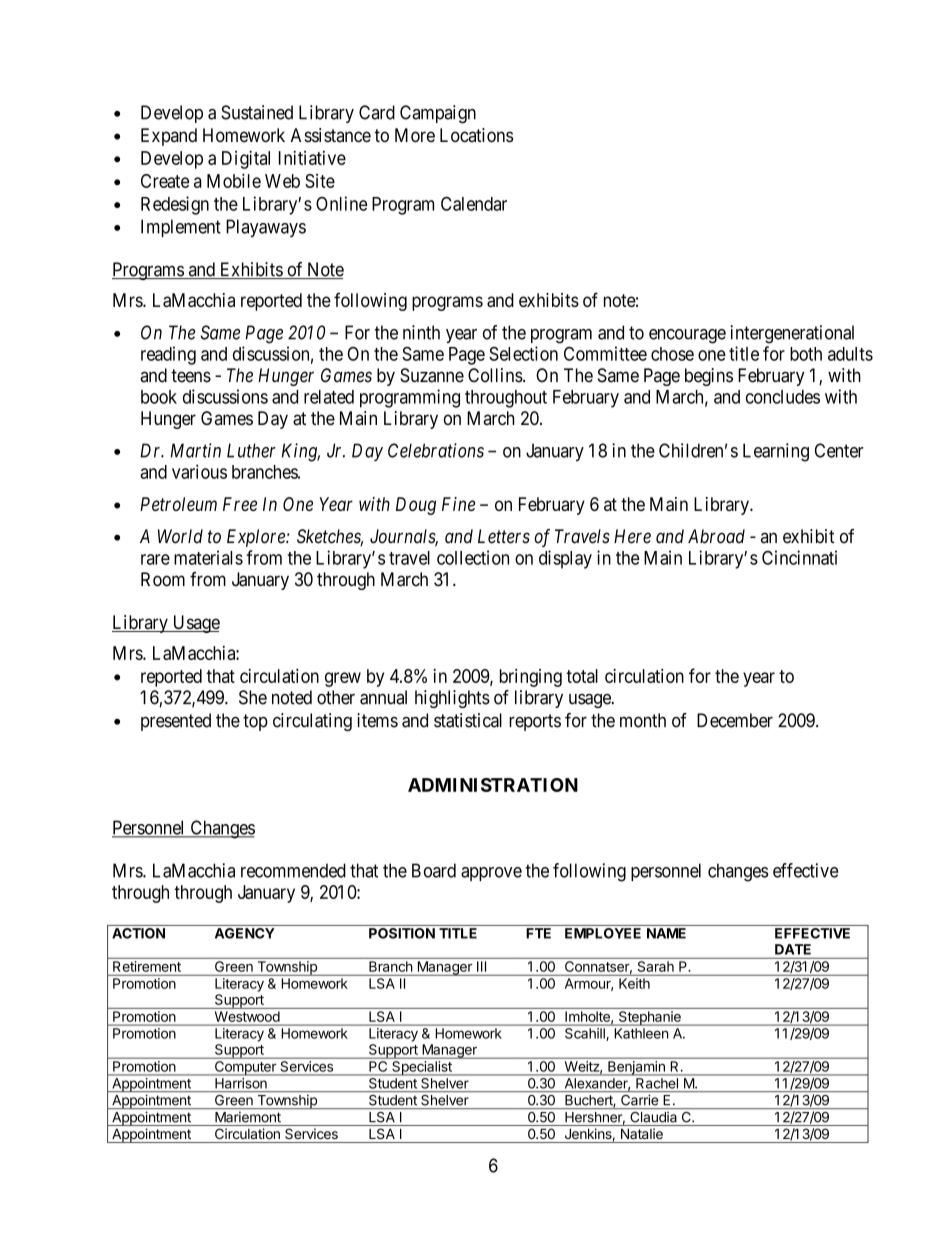 This screenshot has width=952, height=1233. Describe the element at coordinates (163, 579) in the screenshot. I see `Room` at that location.
